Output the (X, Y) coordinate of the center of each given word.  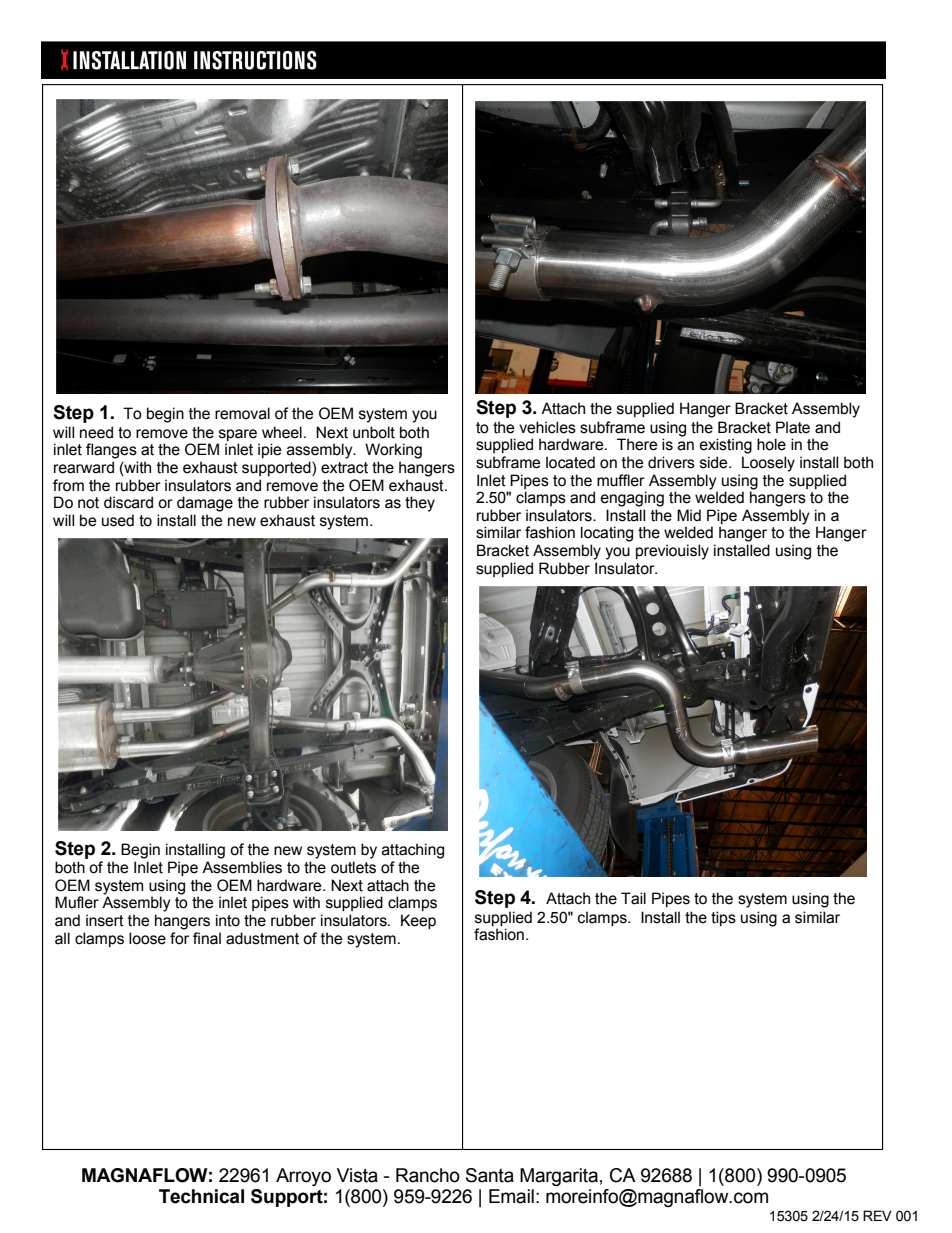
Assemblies (242, 867)
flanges (111, 451)
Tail (633, 898)
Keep (418, 921)
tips (723, 918)
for (179, 938)
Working (393, 451)
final (207, 938)
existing (726, 446)
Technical (201, 1196)
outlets (353, 867)
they (420, 504)
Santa (490, 1175)
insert (105, 920)
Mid (689, 515)
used (118, 520)
